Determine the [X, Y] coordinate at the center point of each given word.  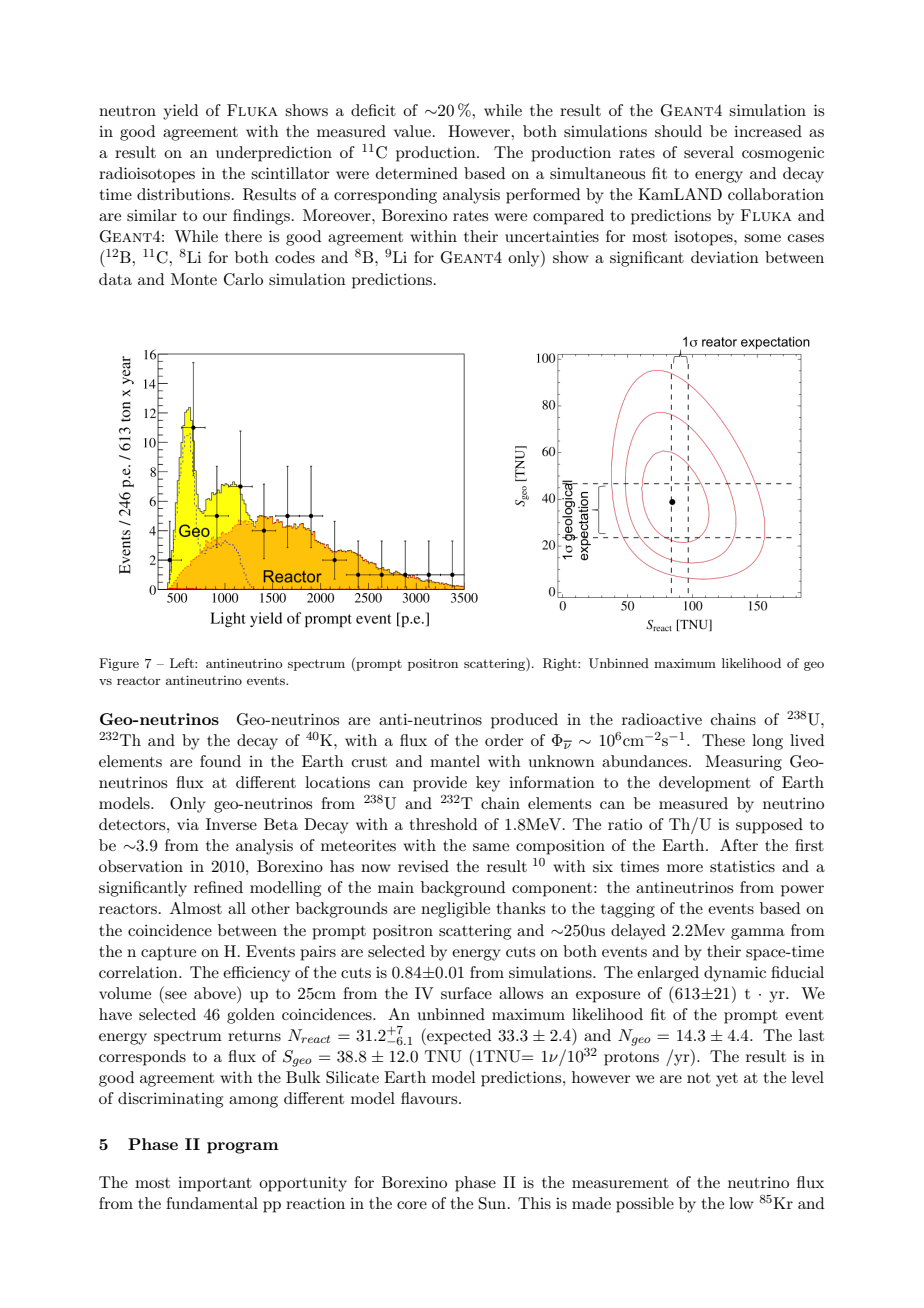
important [215, 1184]
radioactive [662, 719]
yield [180, 112]
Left [183, 663]
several [709, 152]
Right [561, 664]
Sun [492, 1203]
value [412, 131]
